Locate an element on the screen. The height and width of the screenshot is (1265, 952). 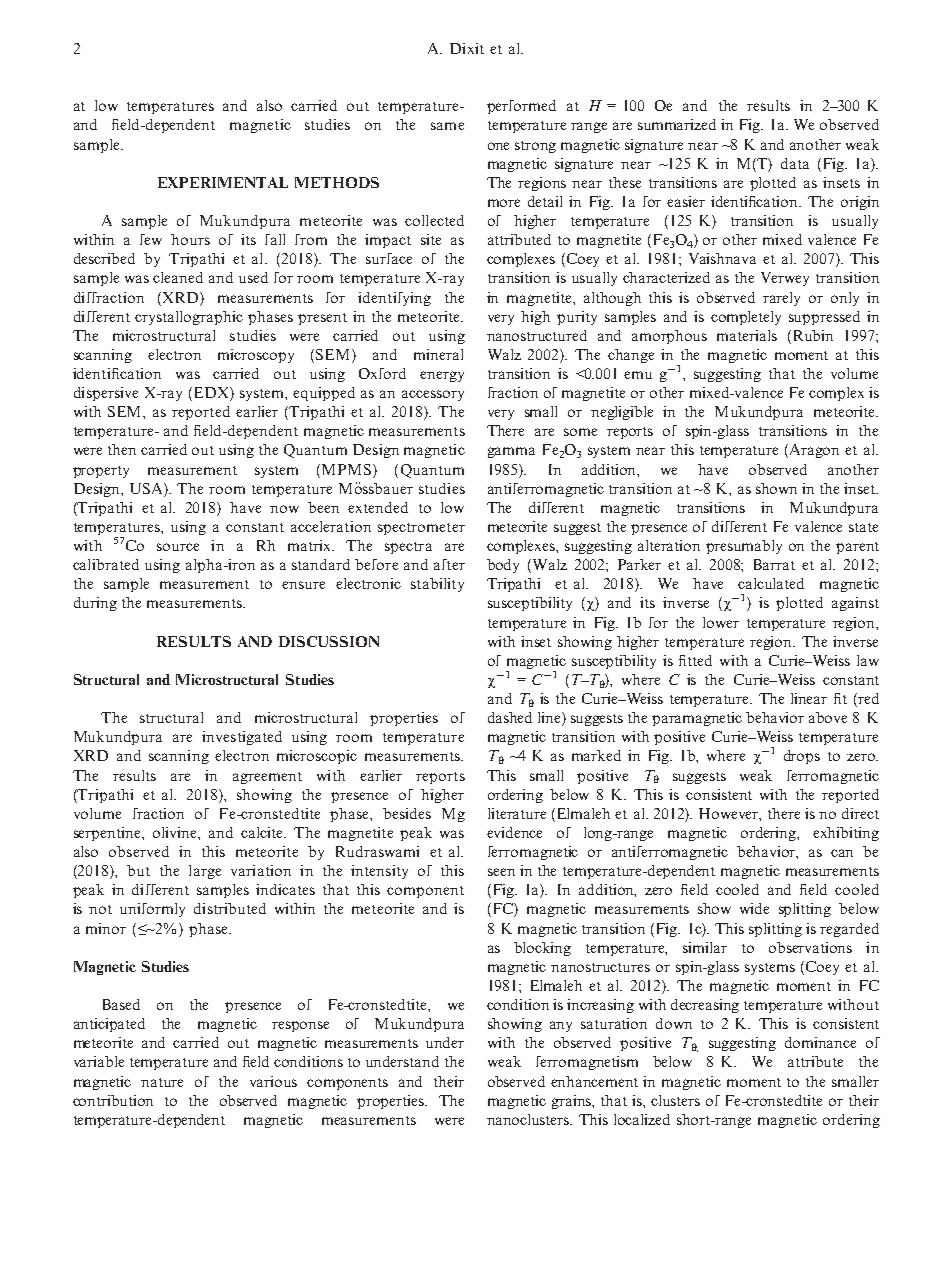
summarized is located at coordinates (677, 124).
